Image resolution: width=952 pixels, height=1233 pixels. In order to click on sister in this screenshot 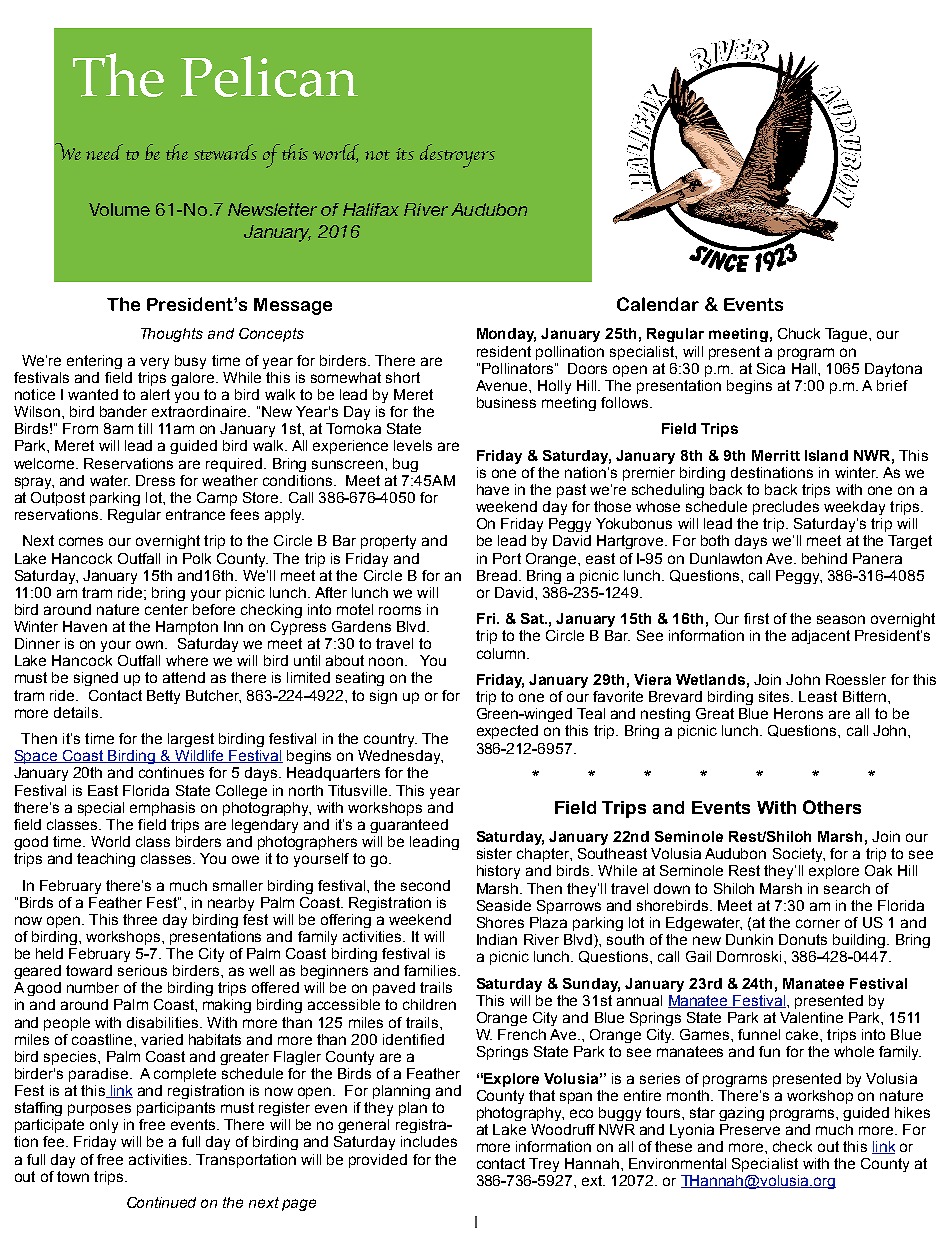, I will do `click(494, 853)`.
